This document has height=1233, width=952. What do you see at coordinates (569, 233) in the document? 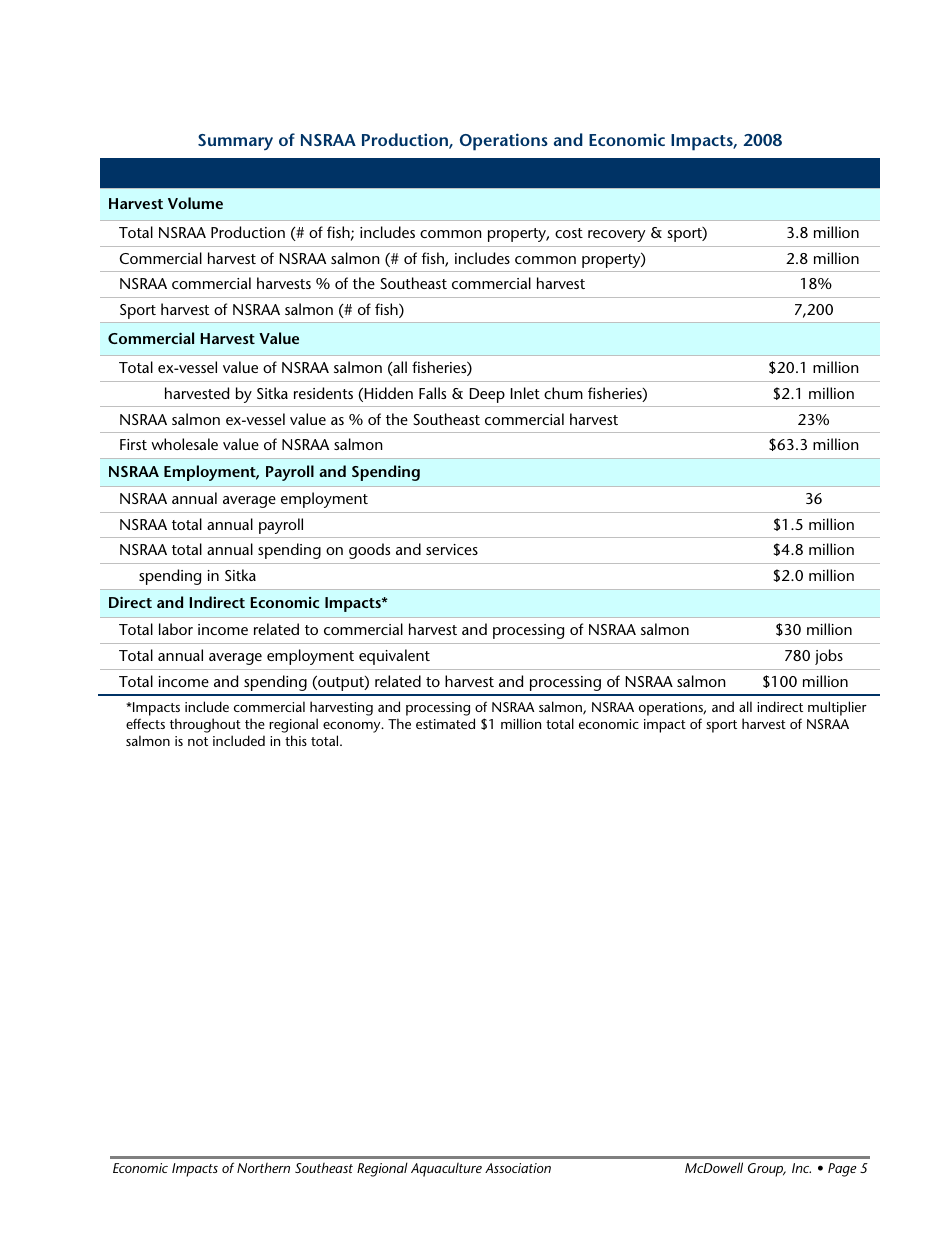
I see `cost` at bounding box center [569, 233].
